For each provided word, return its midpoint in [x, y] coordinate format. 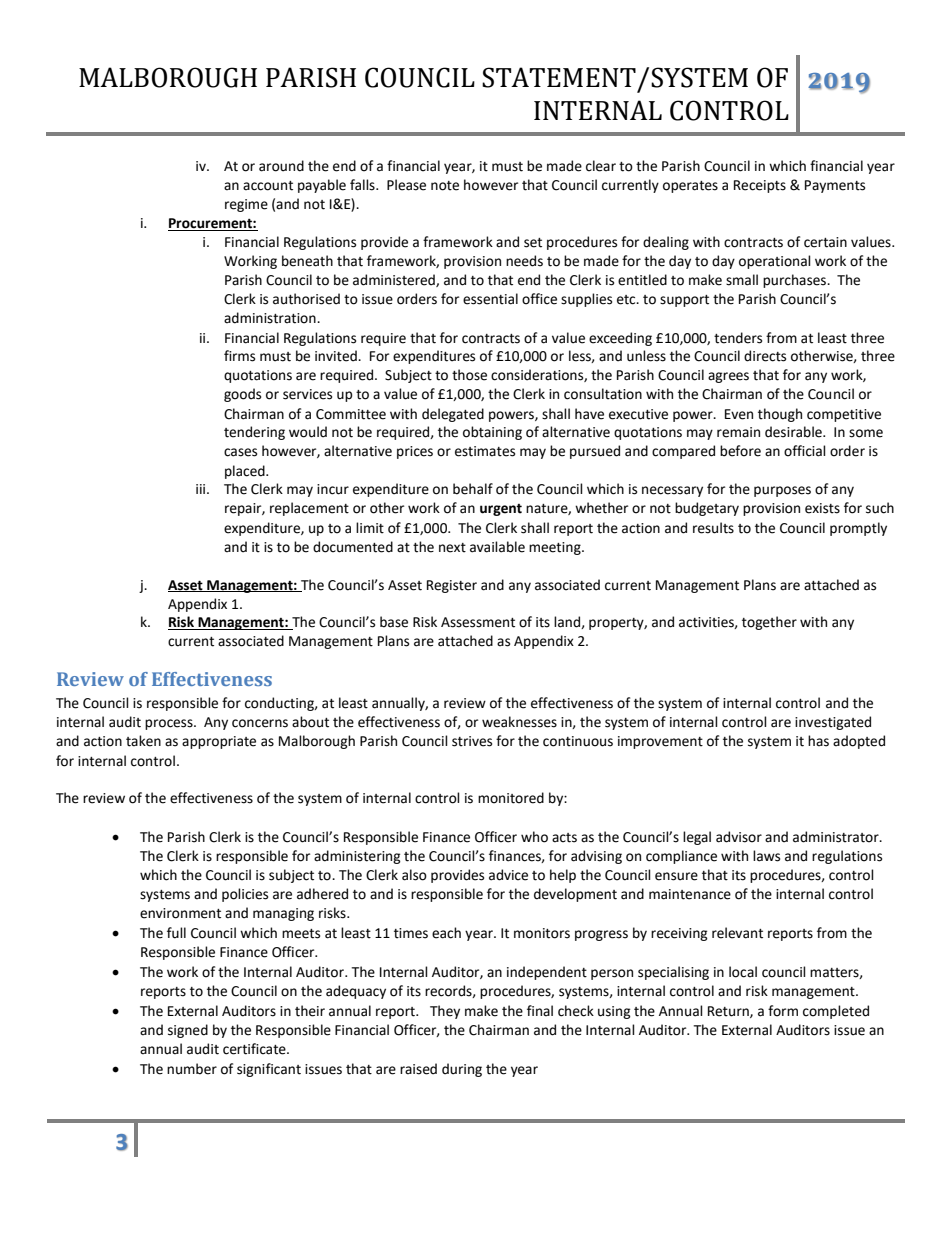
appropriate [219, 742]
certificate [255, 1049]
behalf [473, 489]
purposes [782, 491]
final [540, 1011]
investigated [833, 723]
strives [472, 741]
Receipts [760, 186]
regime [246, 205]
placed [246, 472]
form [783, 1011]
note [445, 186]
